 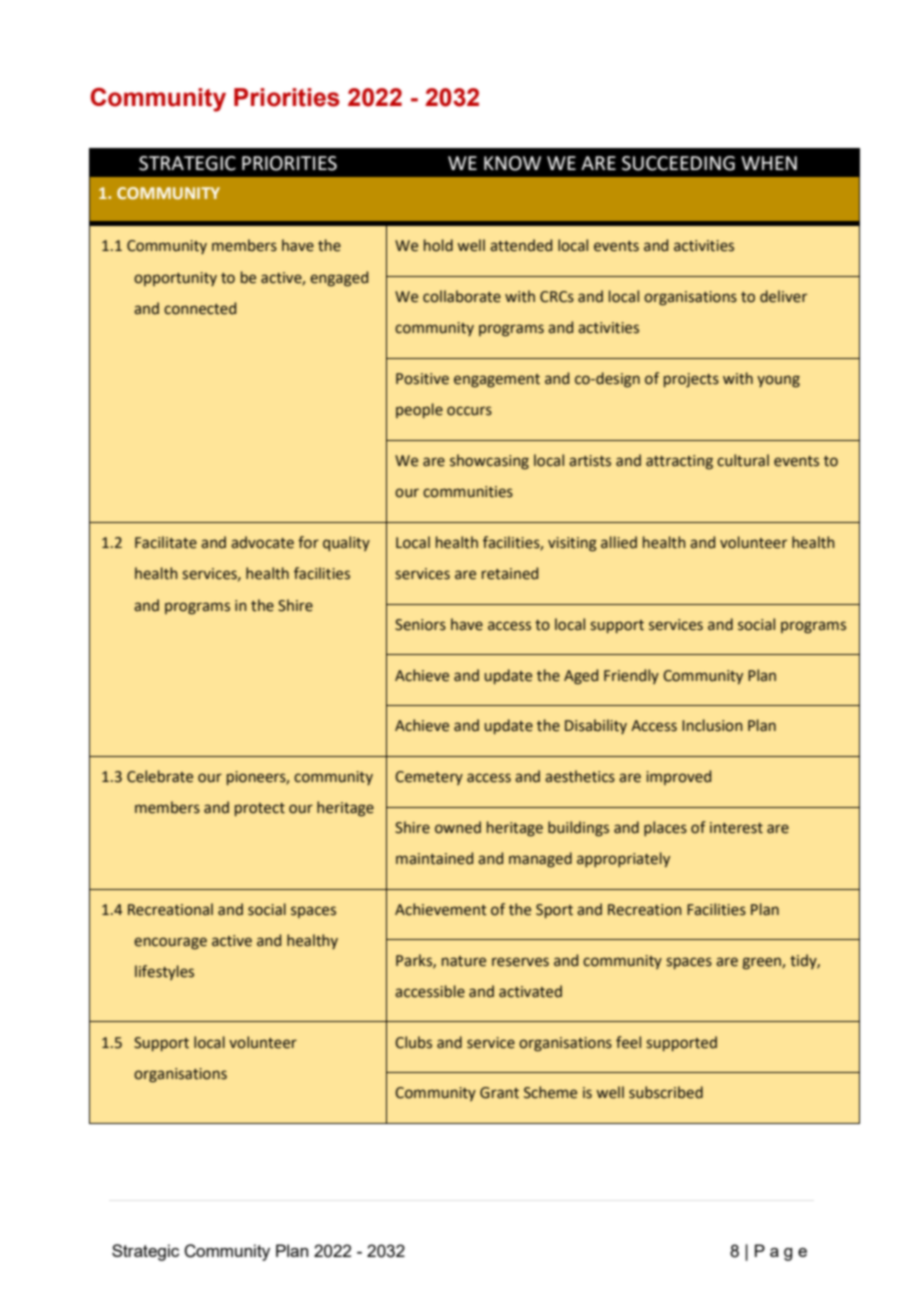 I want to click on Clubs, so click(x=413, y=1042).
